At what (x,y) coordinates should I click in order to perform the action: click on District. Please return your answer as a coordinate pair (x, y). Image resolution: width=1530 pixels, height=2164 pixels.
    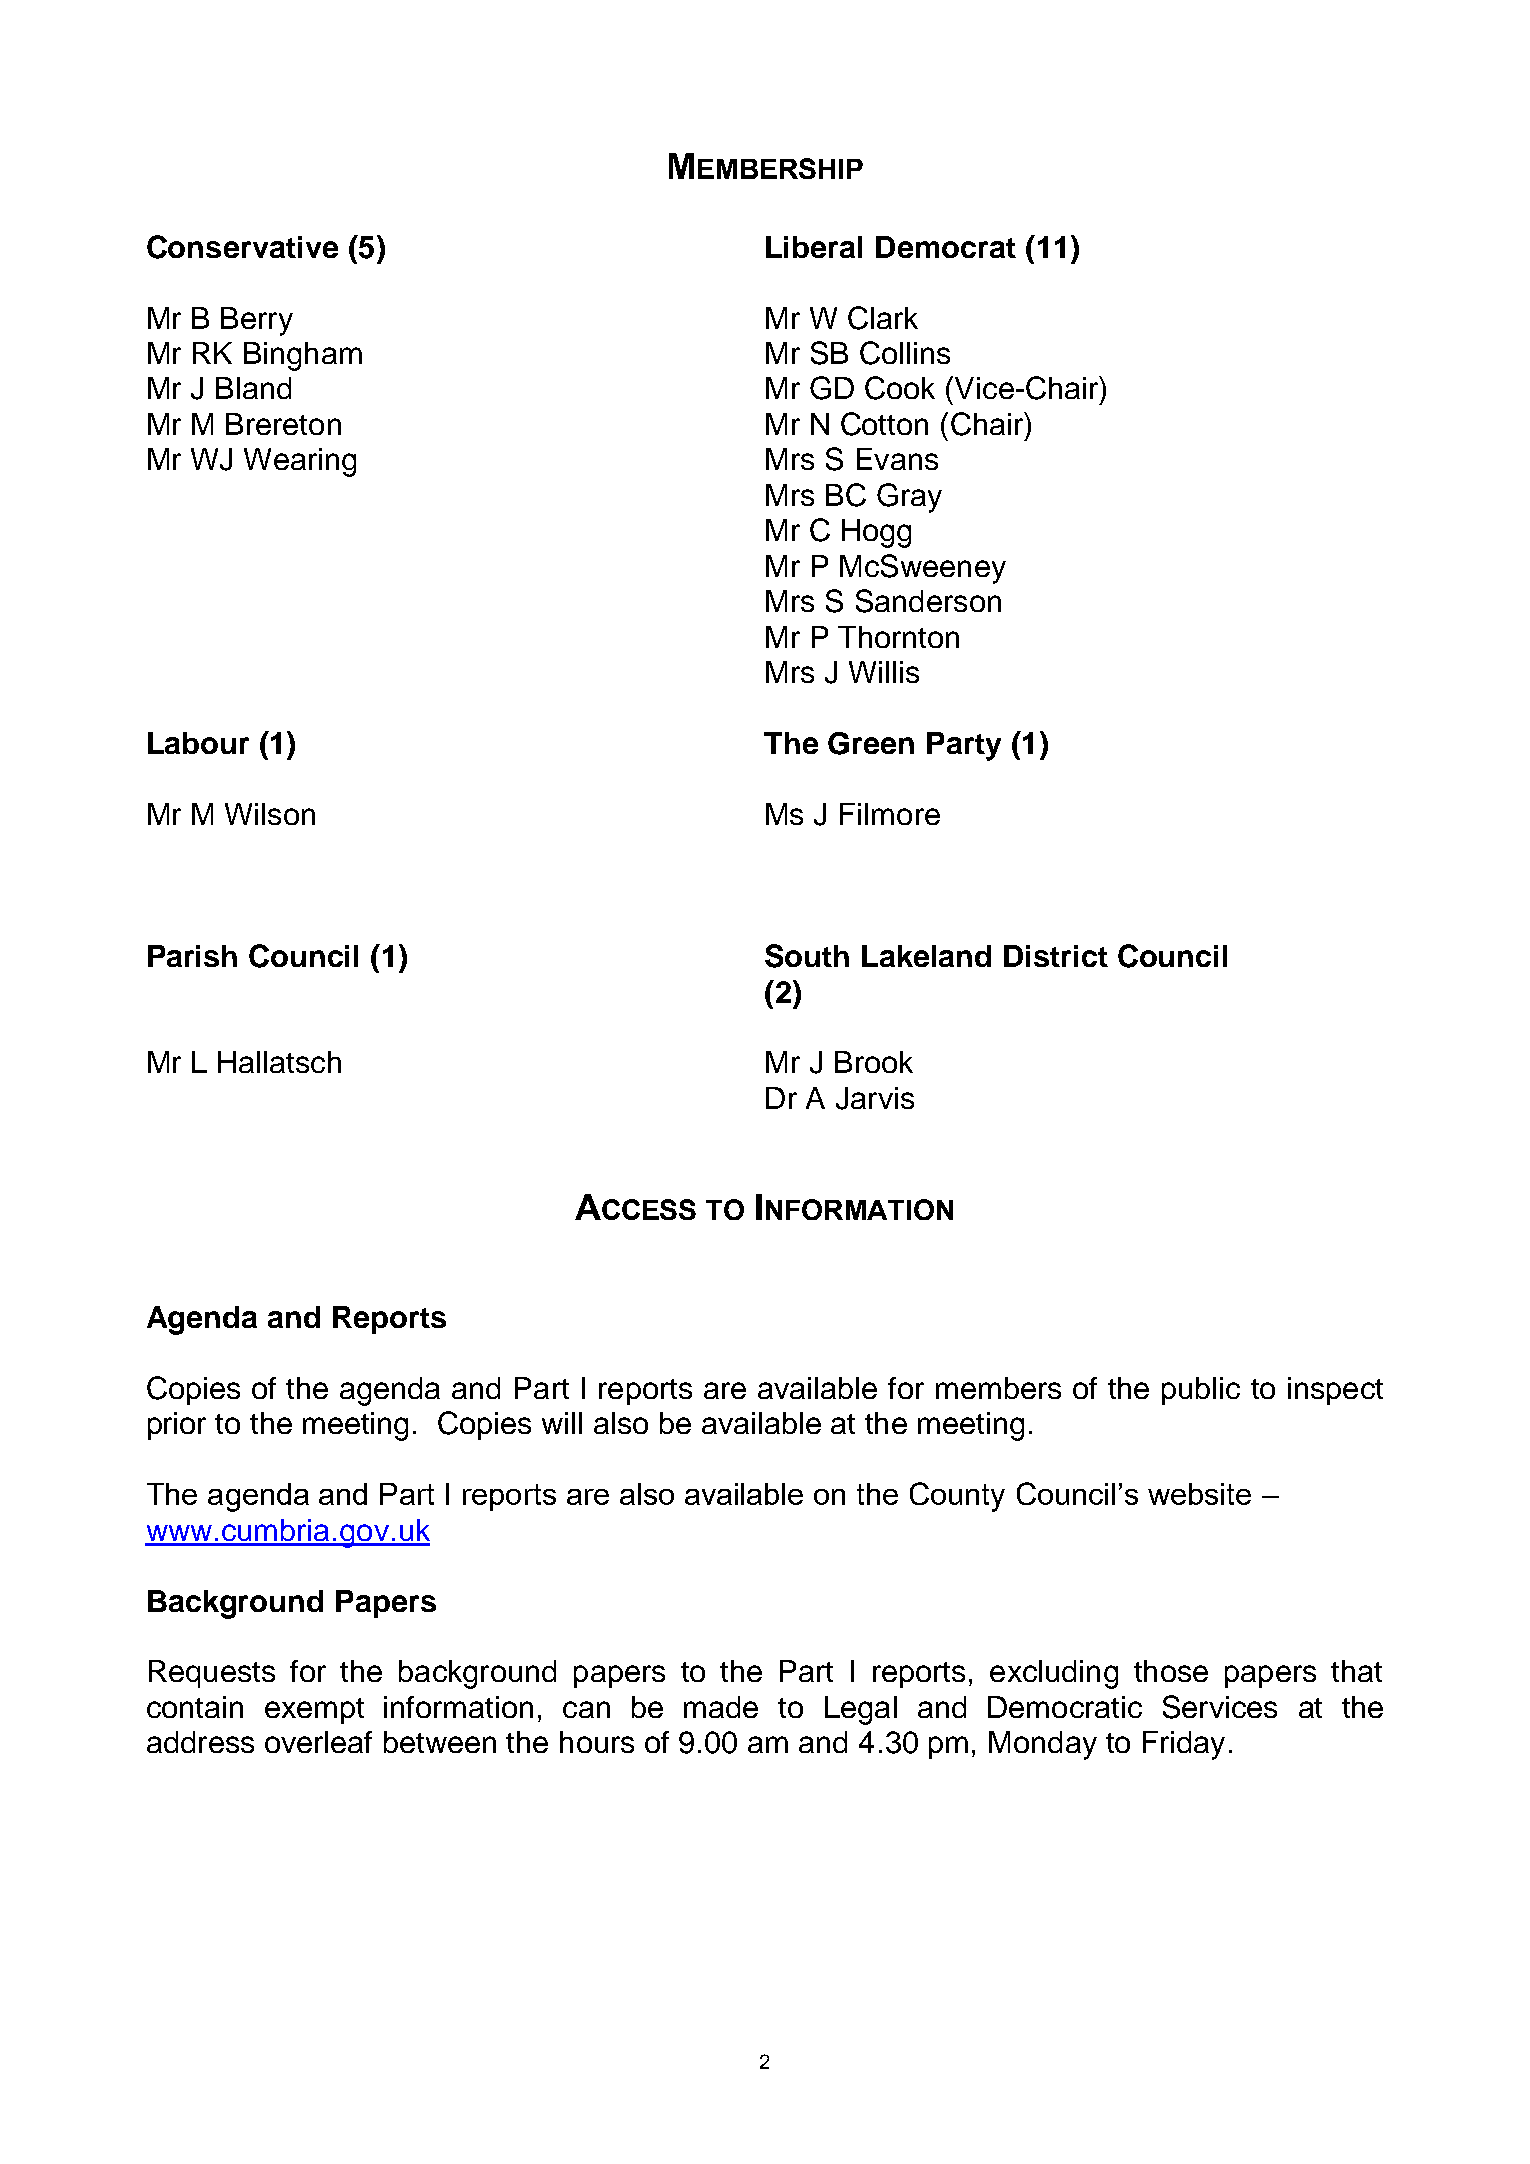
    Looking at the image, I should click on (1056, 956).
